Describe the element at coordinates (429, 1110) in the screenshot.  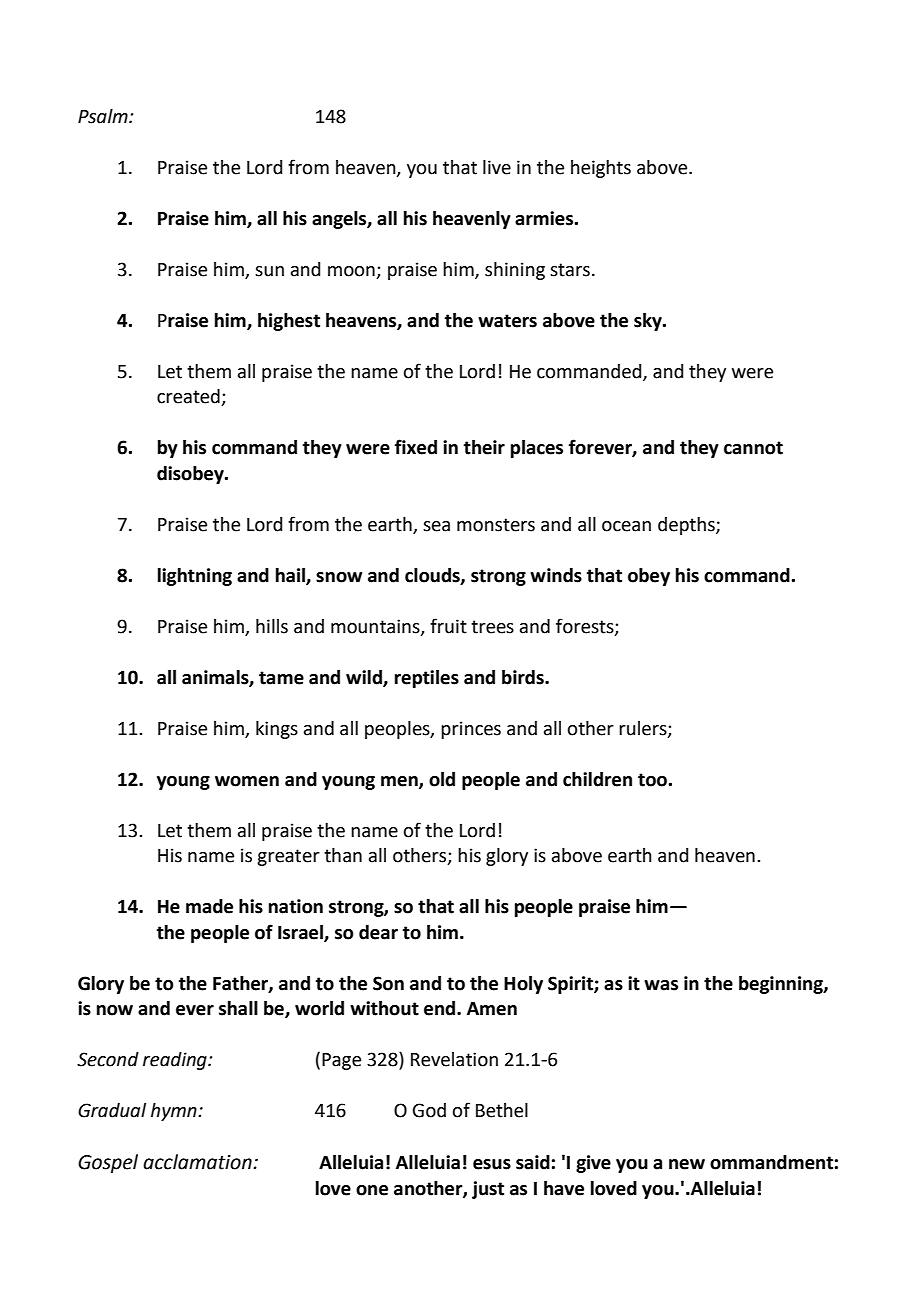
I see `God` at that location.
